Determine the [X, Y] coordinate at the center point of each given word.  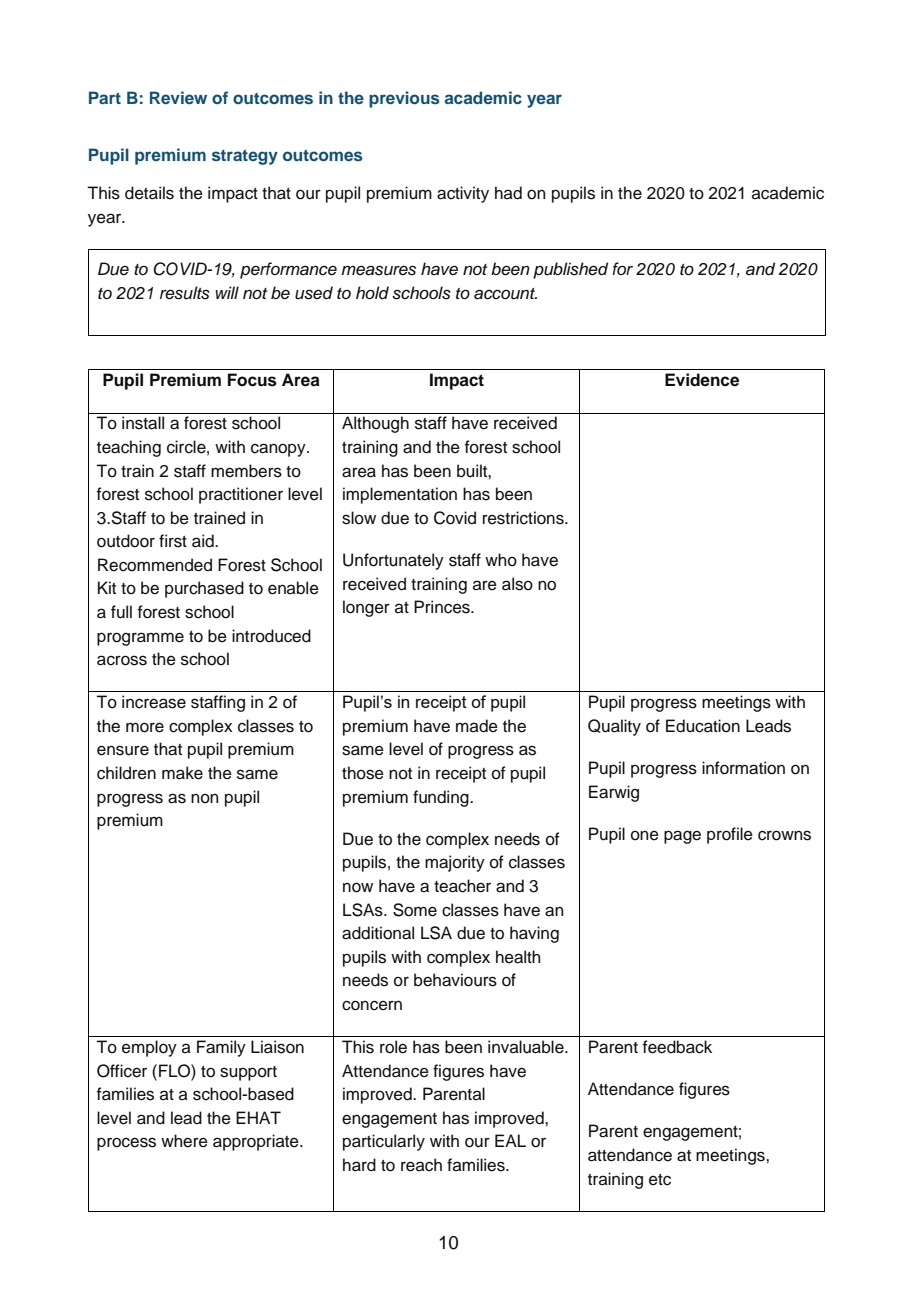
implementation [400, 495]
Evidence [702, 380]
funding [442, 798]
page [682, 837]
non [204, 798]
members [246, 471]
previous [404, 99]
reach [421, 1165]
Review [178, 97]
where [184, 1141]
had [508, 193]
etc [660, 1180]
